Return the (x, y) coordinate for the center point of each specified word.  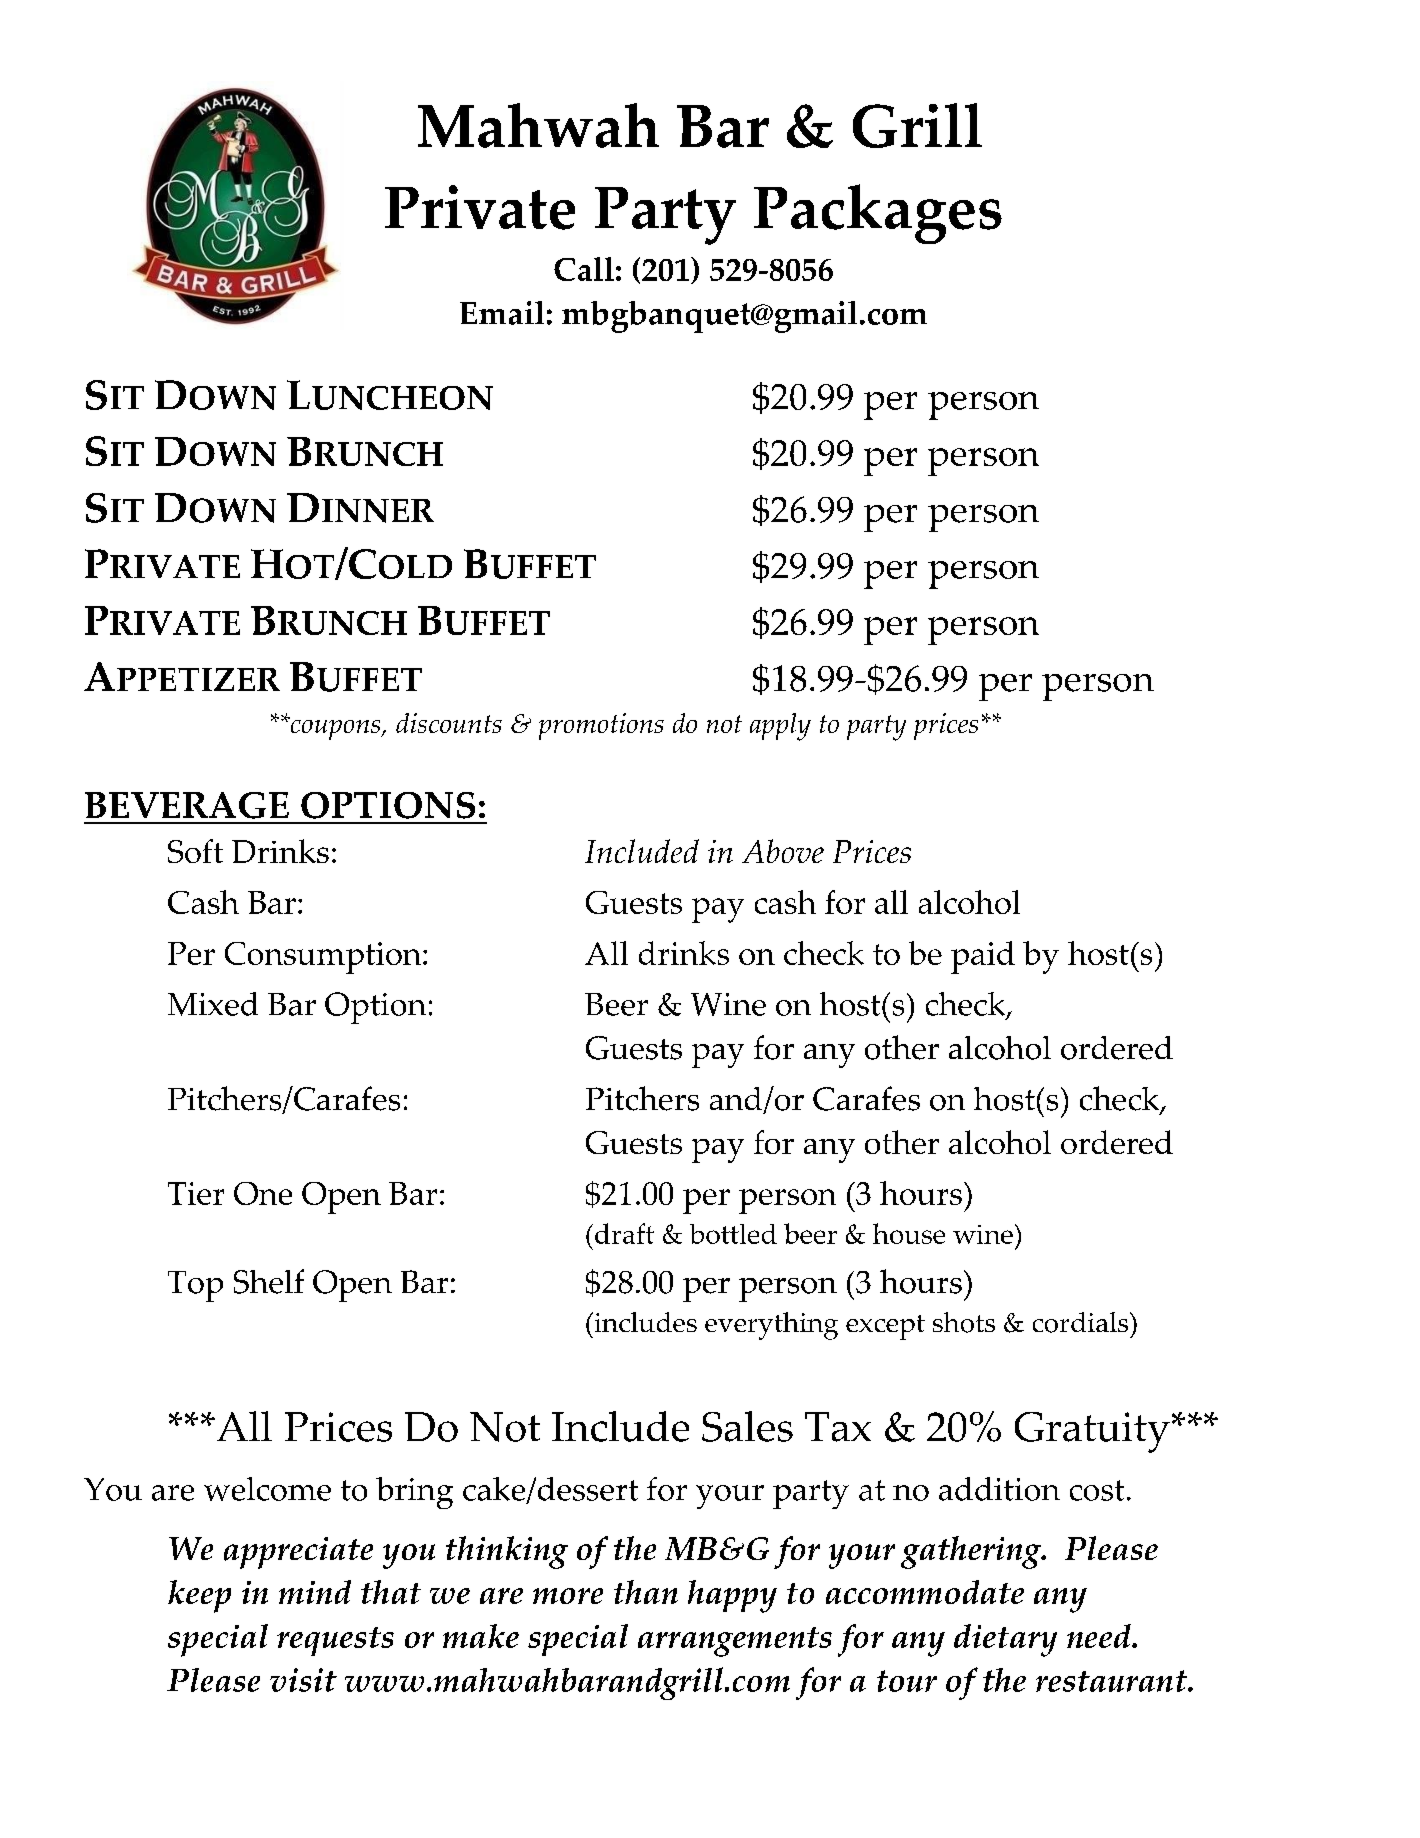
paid (983, 957)
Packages (878, 214)
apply (780, 727)
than (646, 1592)
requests (335, 1641)
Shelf (269, 1281)
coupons (335, 728)
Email (502, 313)
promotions (601, 726)
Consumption (323, 958)
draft (624, 1233)
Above (783, 851)
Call (584, 269)
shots (964, 1322)
